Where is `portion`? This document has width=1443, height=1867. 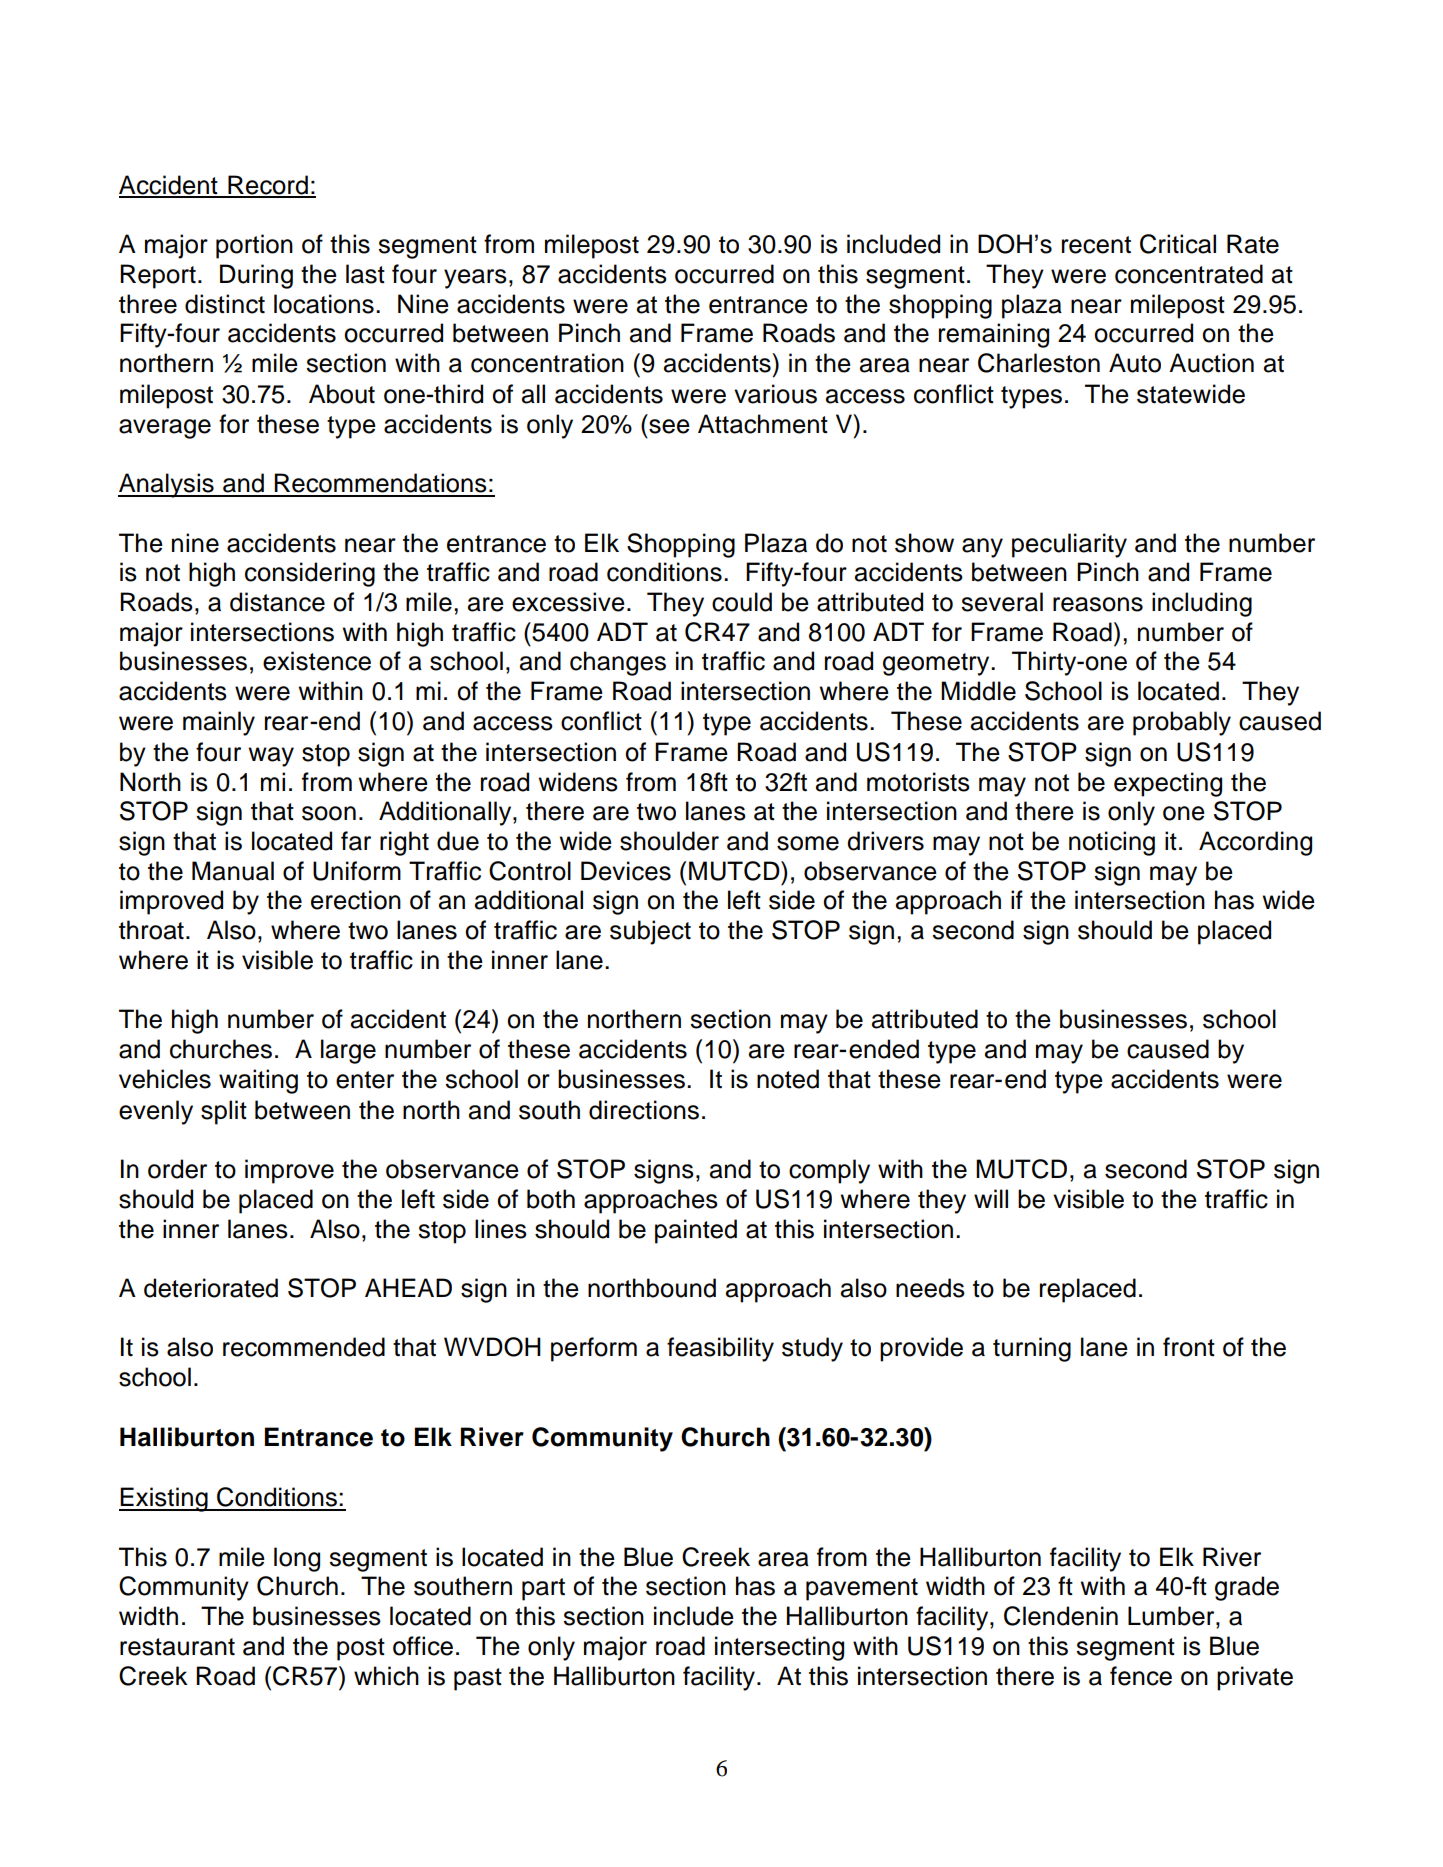
portion is located at coordinates (254, 246).
